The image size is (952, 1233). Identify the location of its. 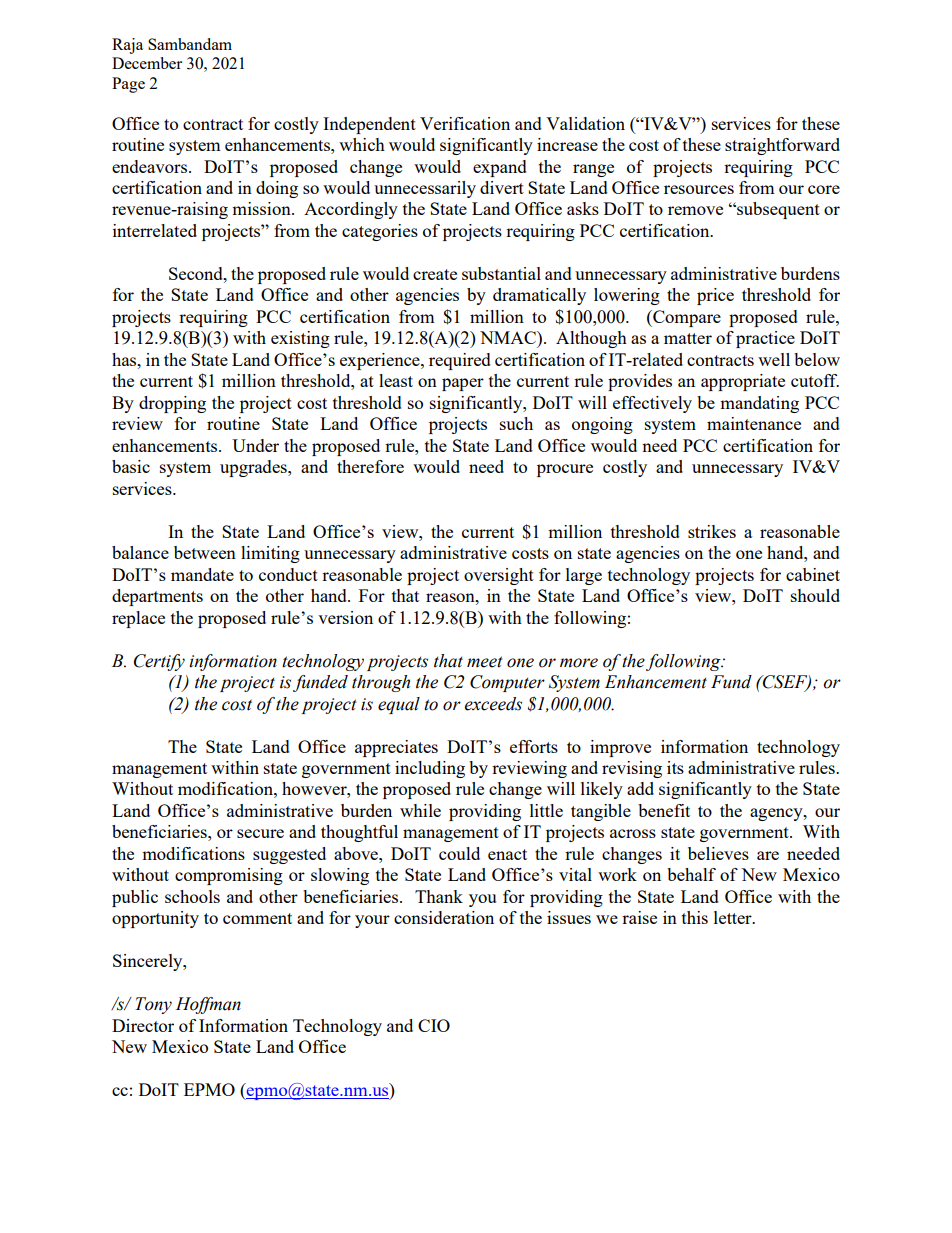
(675, 767).
